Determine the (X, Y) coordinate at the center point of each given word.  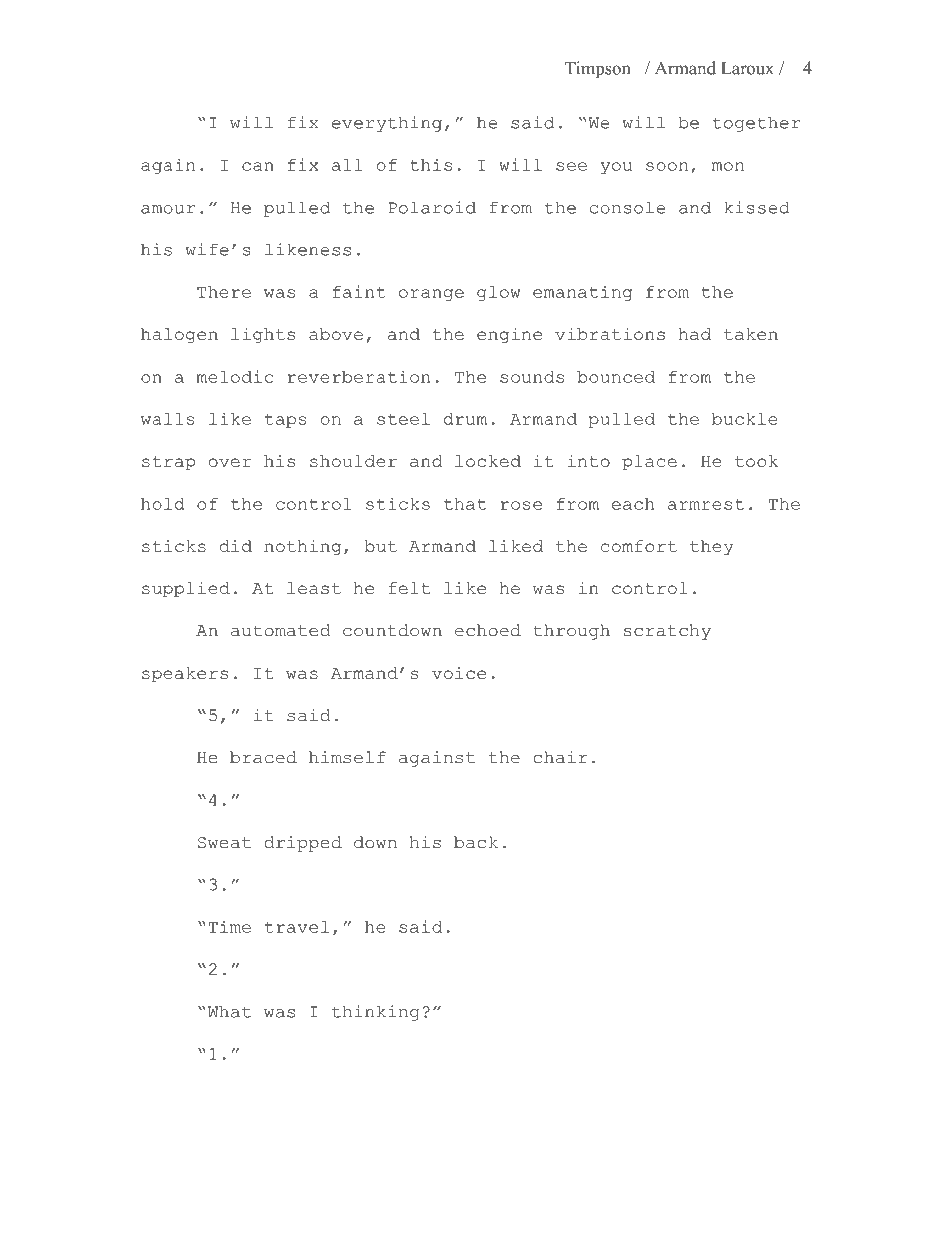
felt (409, 588)
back (476, 842)
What (228, 1011)
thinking (376, 1013)
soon (667, 166)
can (258, 166)
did (236, 546)
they (712, 548)
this (431, 164)
